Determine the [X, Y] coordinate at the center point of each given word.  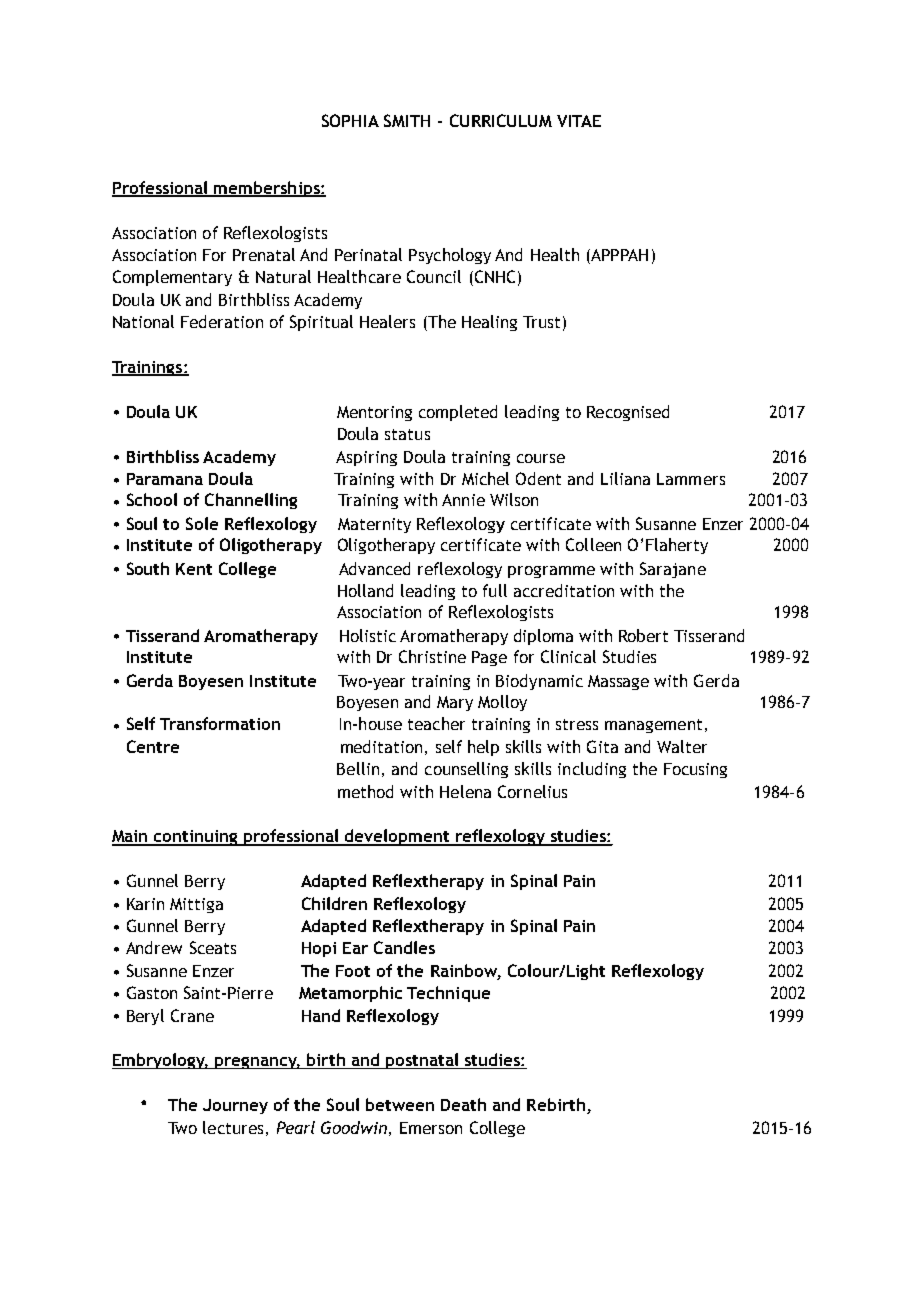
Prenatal [264, 254]
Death [463, 1104]
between [400, 1104]
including [592, 770]
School [152, 499]
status [407, 434]
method [365, 791]
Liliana [625, 478]
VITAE [579, 121]
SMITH [407, 120]
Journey [235, 1106]
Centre [153, 746]
